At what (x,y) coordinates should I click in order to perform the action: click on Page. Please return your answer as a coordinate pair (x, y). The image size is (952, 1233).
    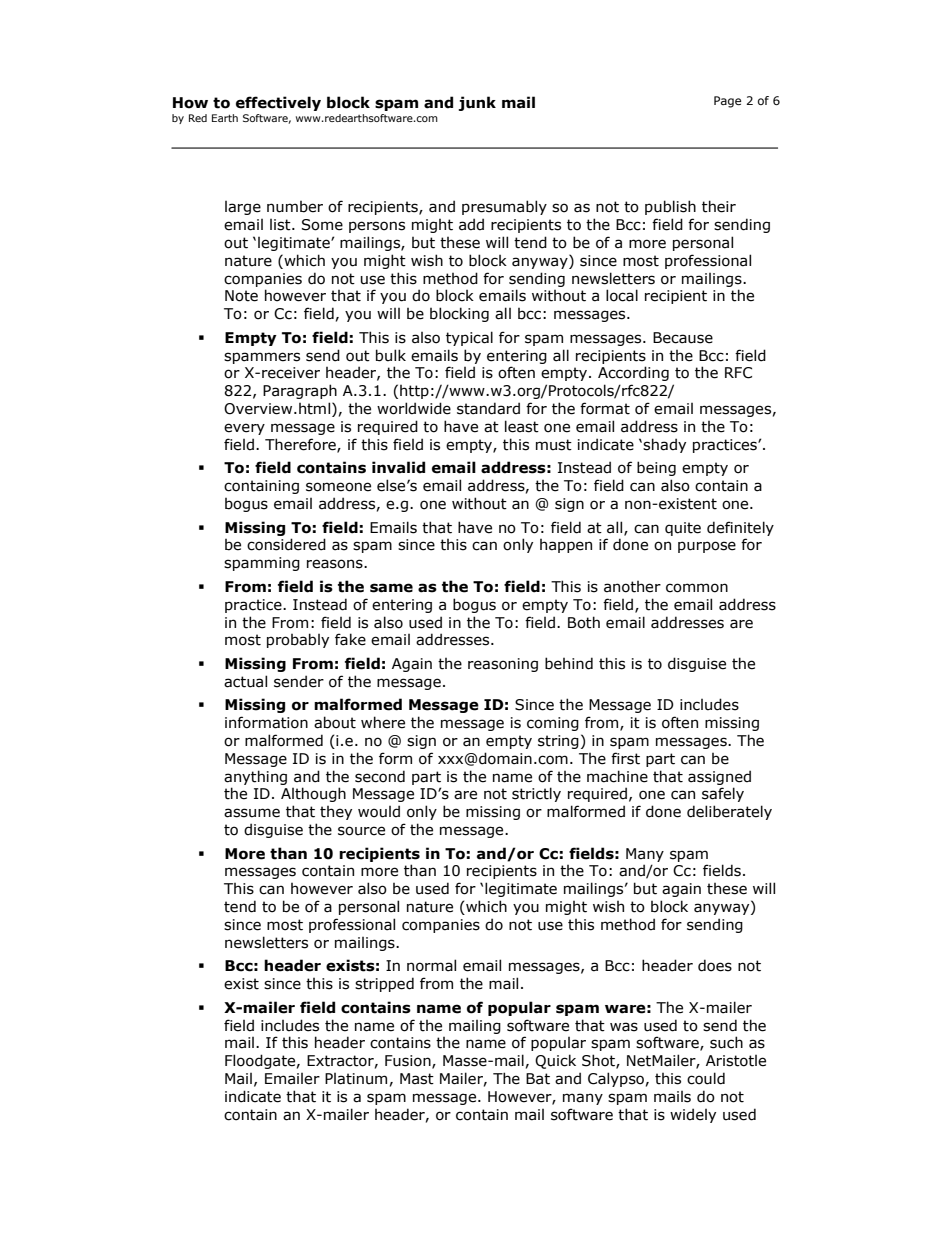
    Looking at the image, I should click on (727, 102).
